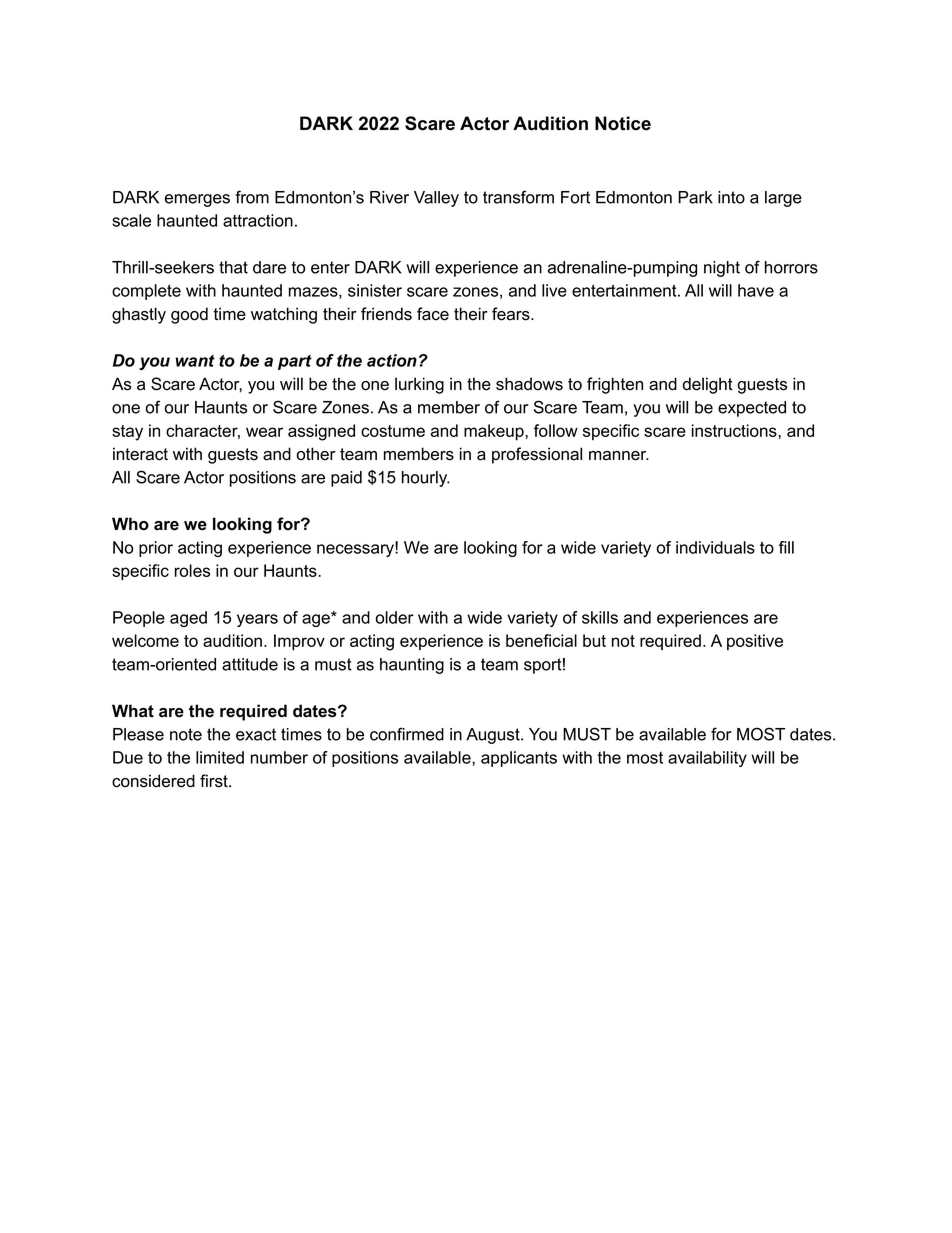  What do you see at coordinates (708, 385) in the document?
I see `delight` at bounding box center [708, 385].
